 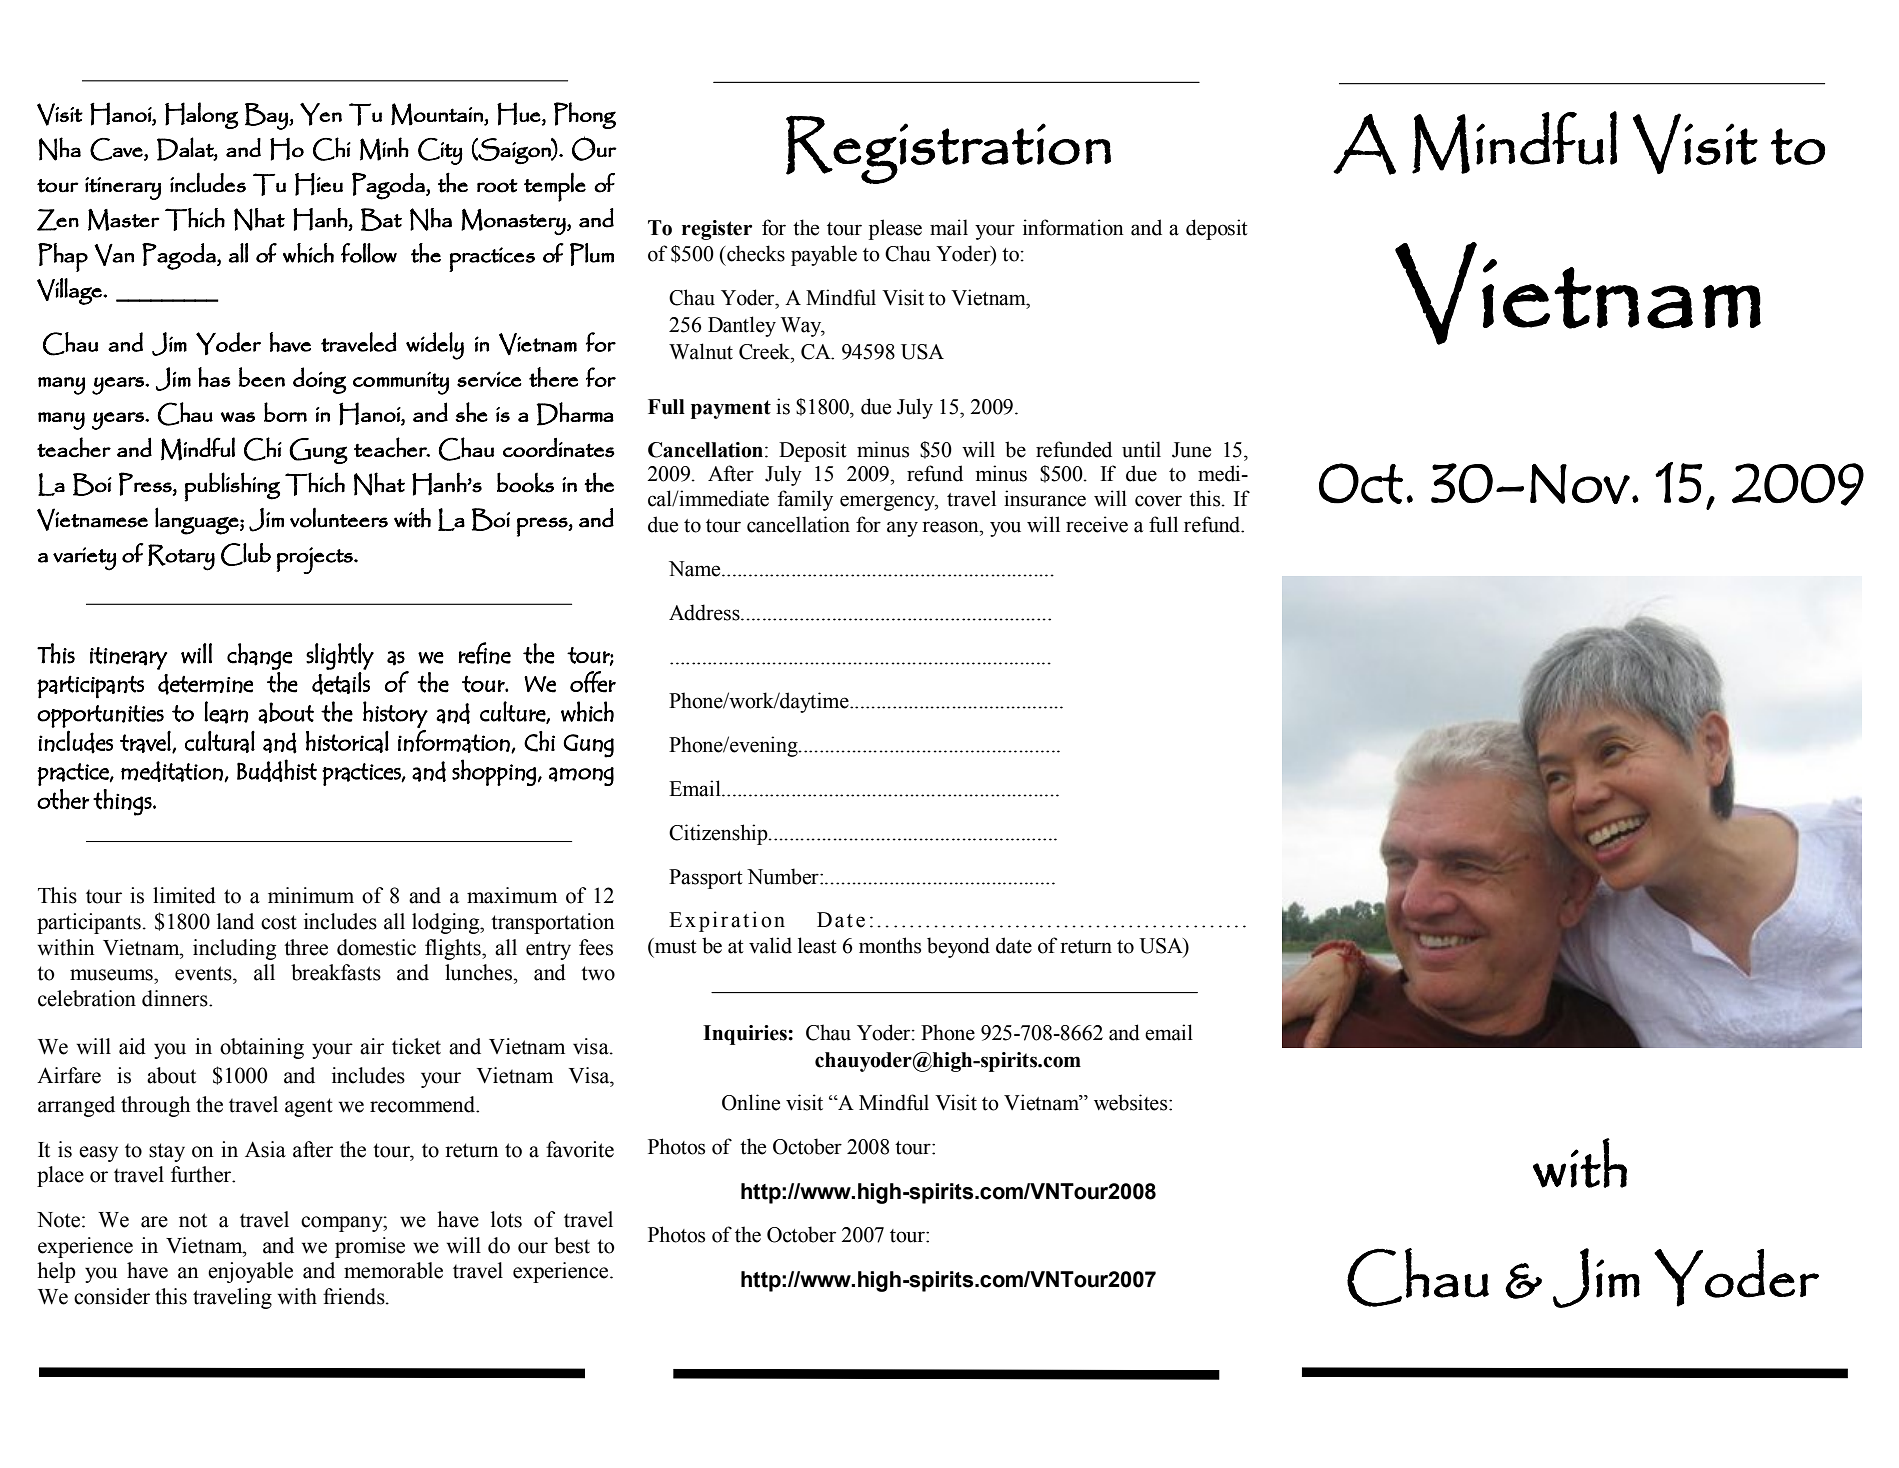 I want to click on Registration, so click(x=948, y=149).
